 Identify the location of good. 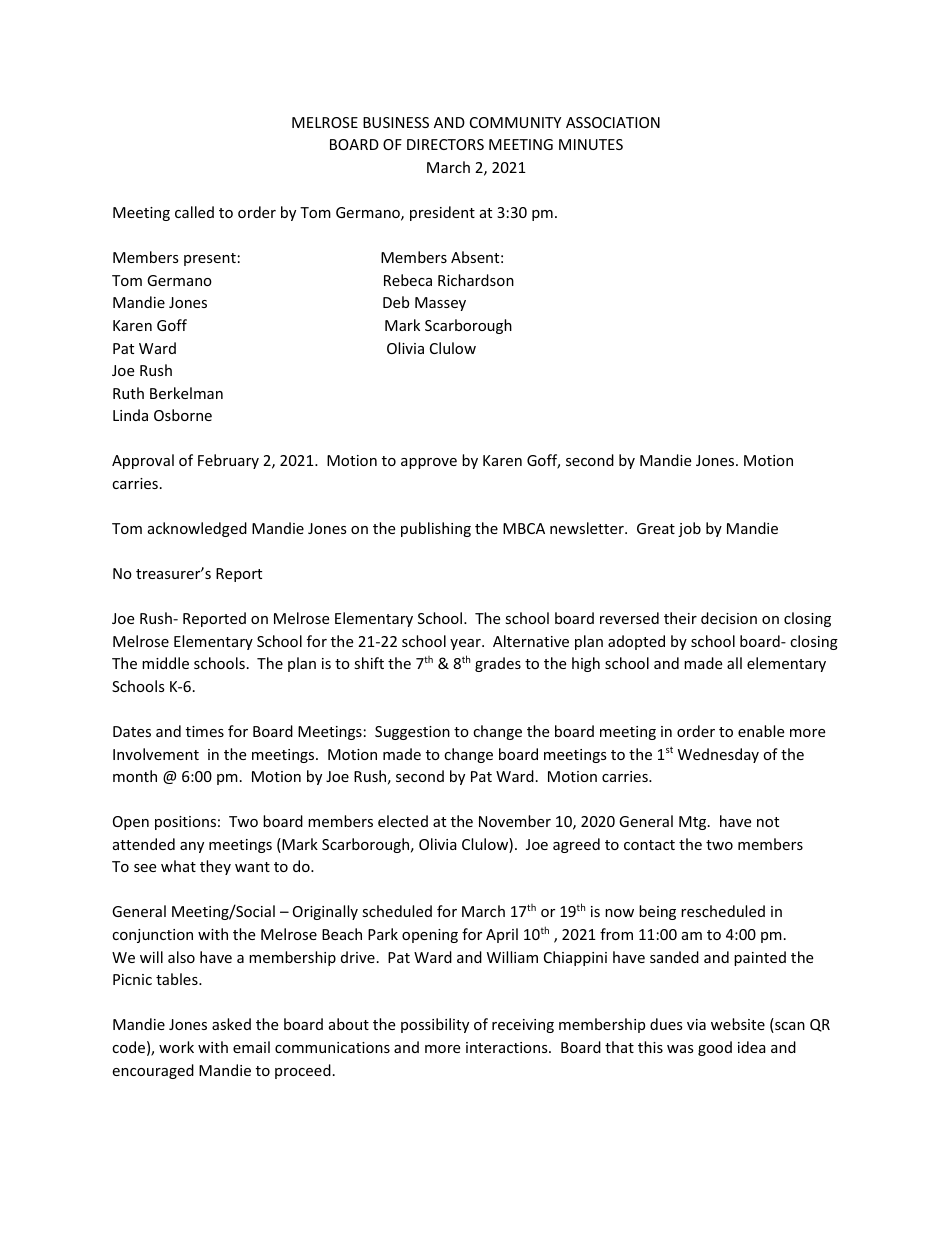
(715, 1048).
